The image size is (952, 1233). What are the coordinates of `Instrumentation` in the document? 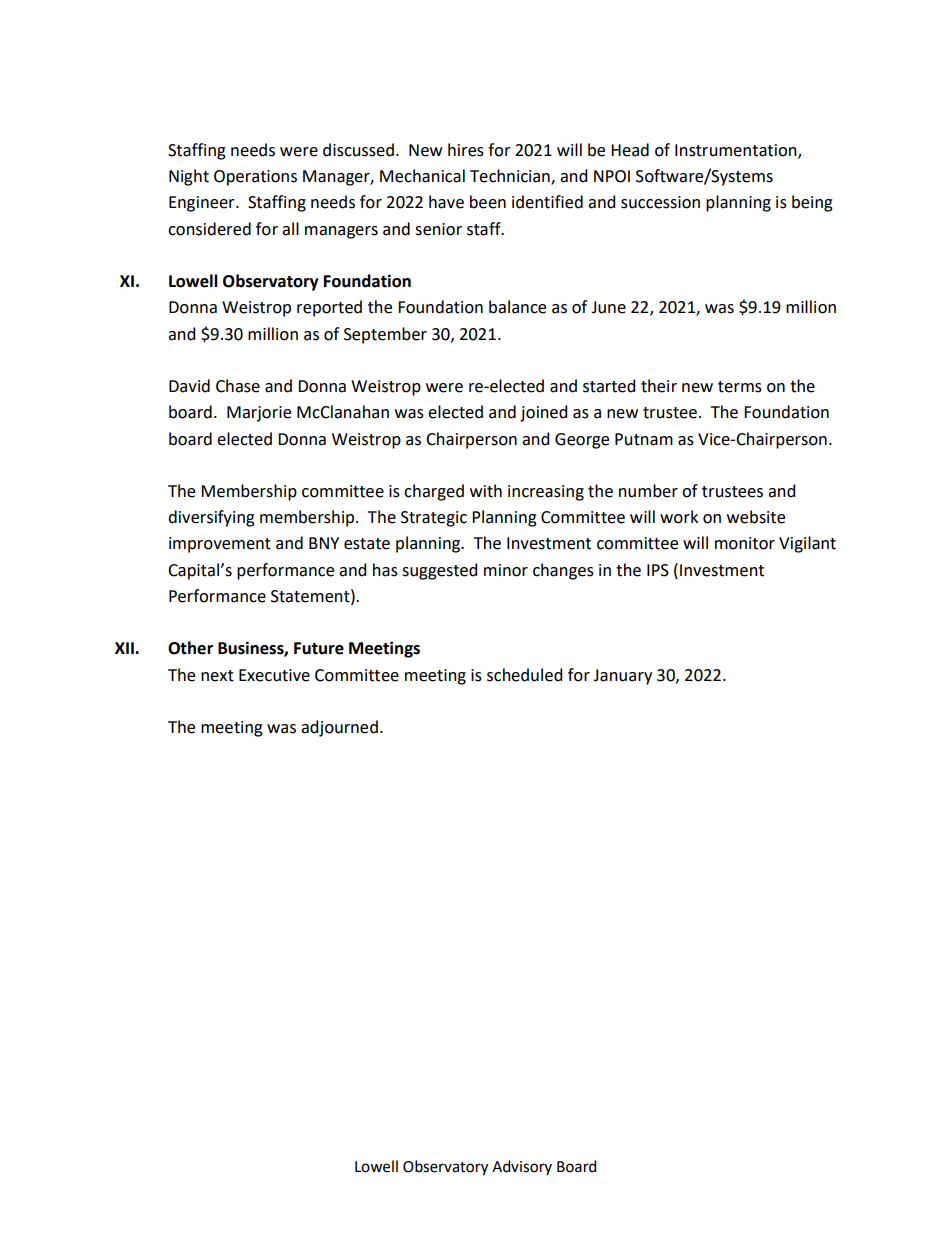 It's located at (737, 151).
